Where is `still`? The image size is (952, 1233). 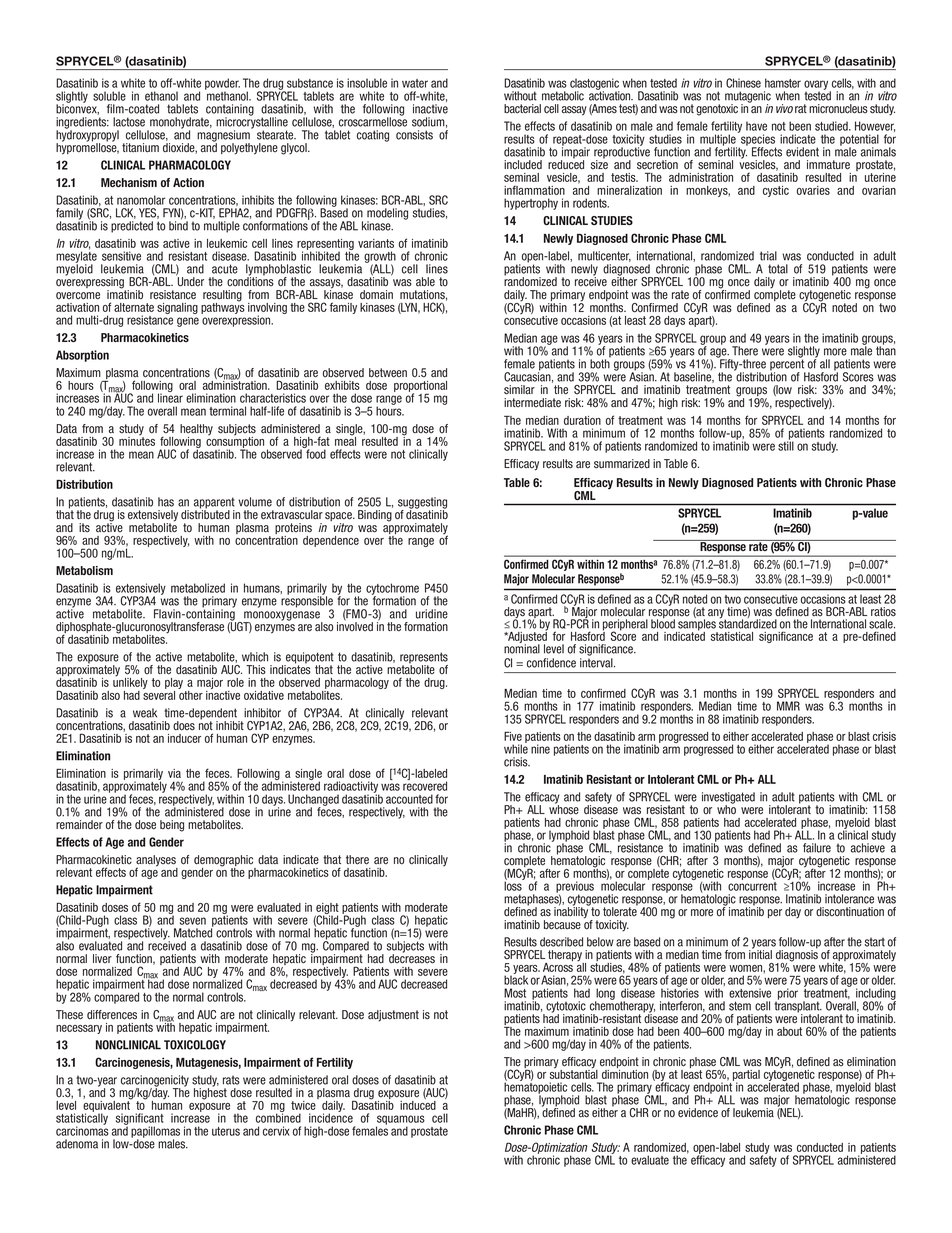
still is located at coordinates (786, 445).
